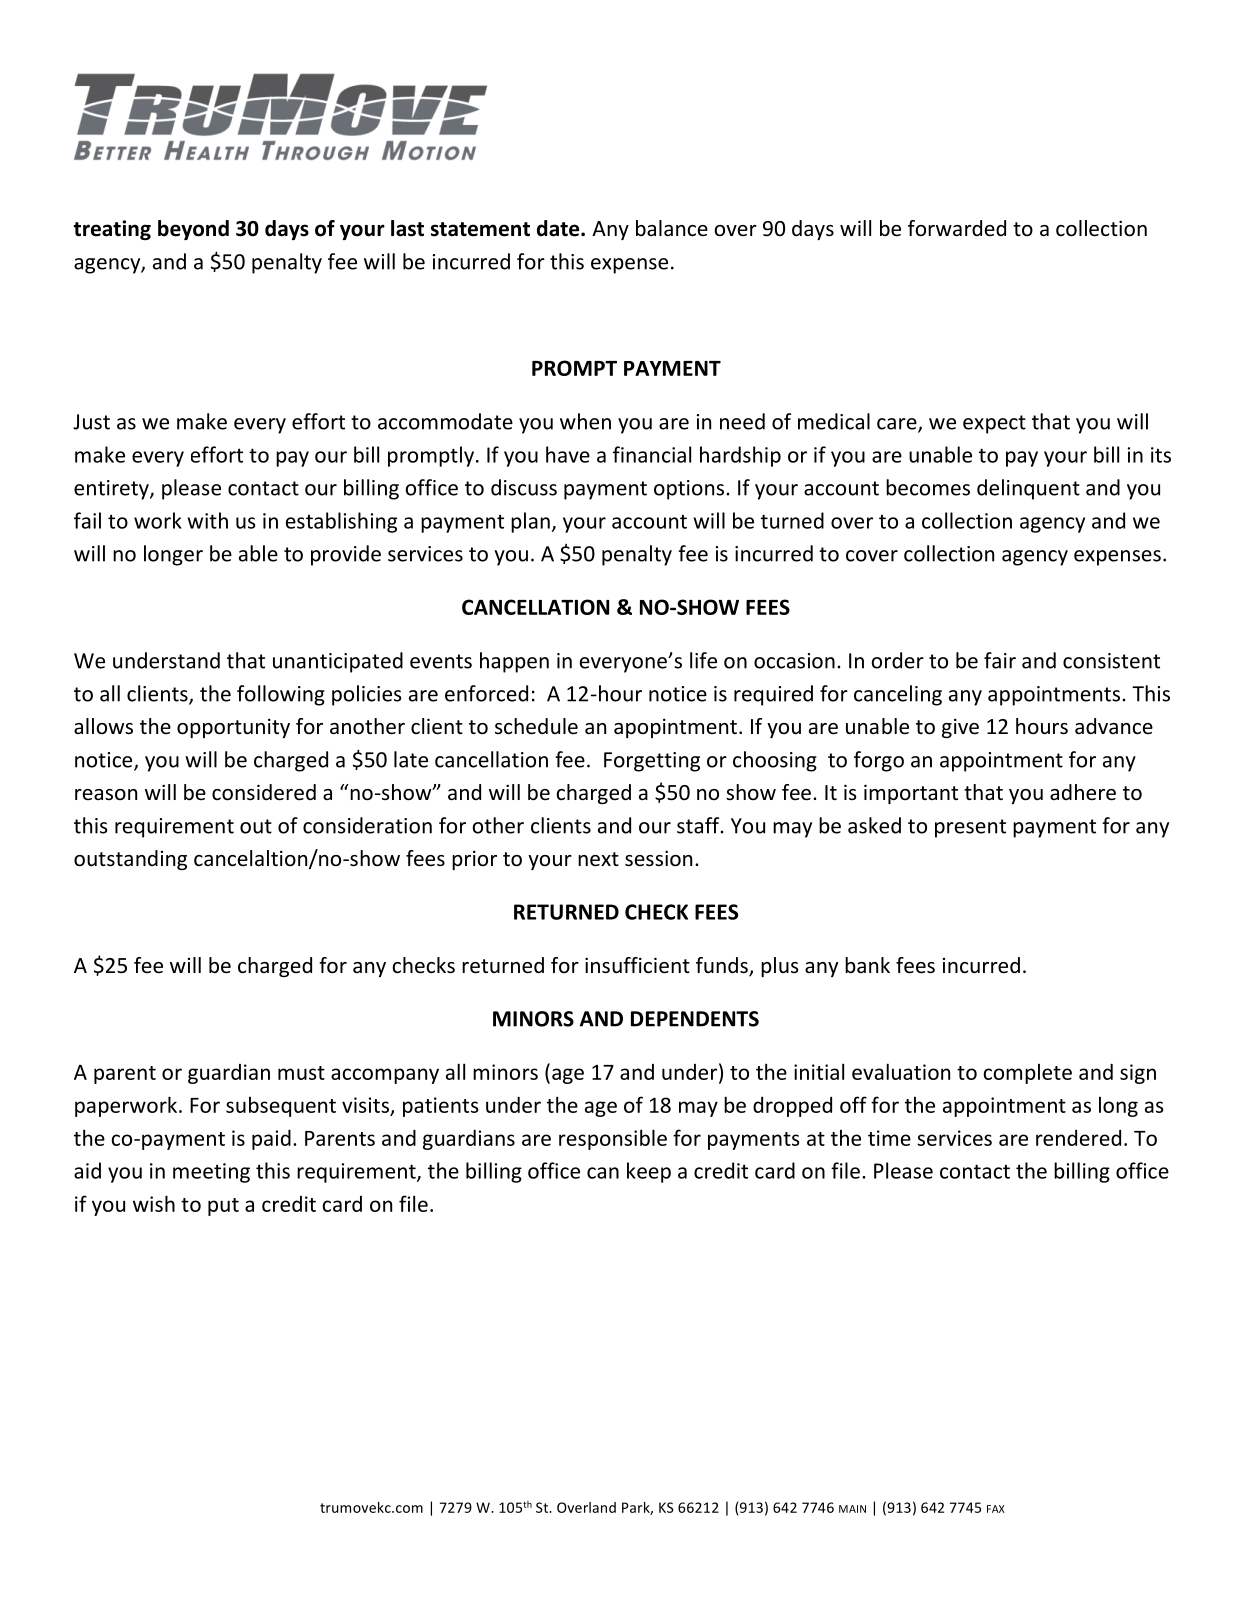 Image resolution: width=1251 pixels, height=1618 pixels. What do you see at coordinates (1027, 1074) in the screenshot?
I see `complete` at bounding box center [1027, 1074].
